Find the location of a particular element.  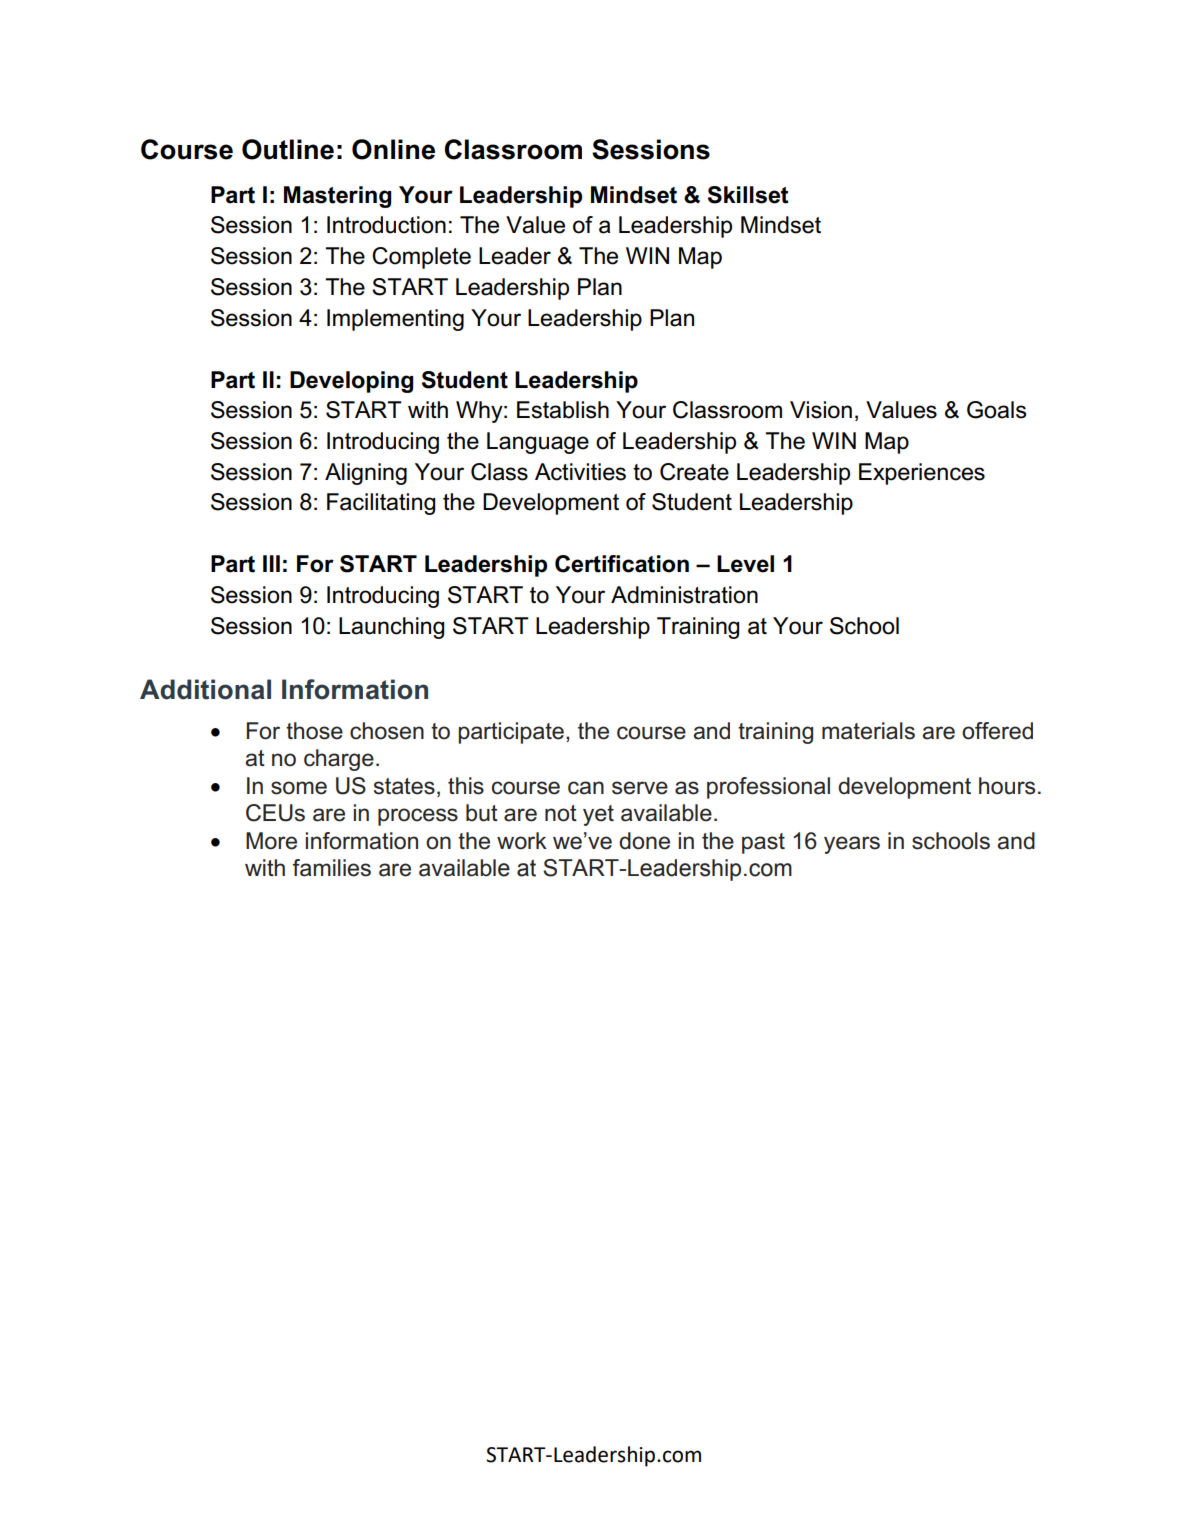

Experiences is located at coordinates (922, 474).
